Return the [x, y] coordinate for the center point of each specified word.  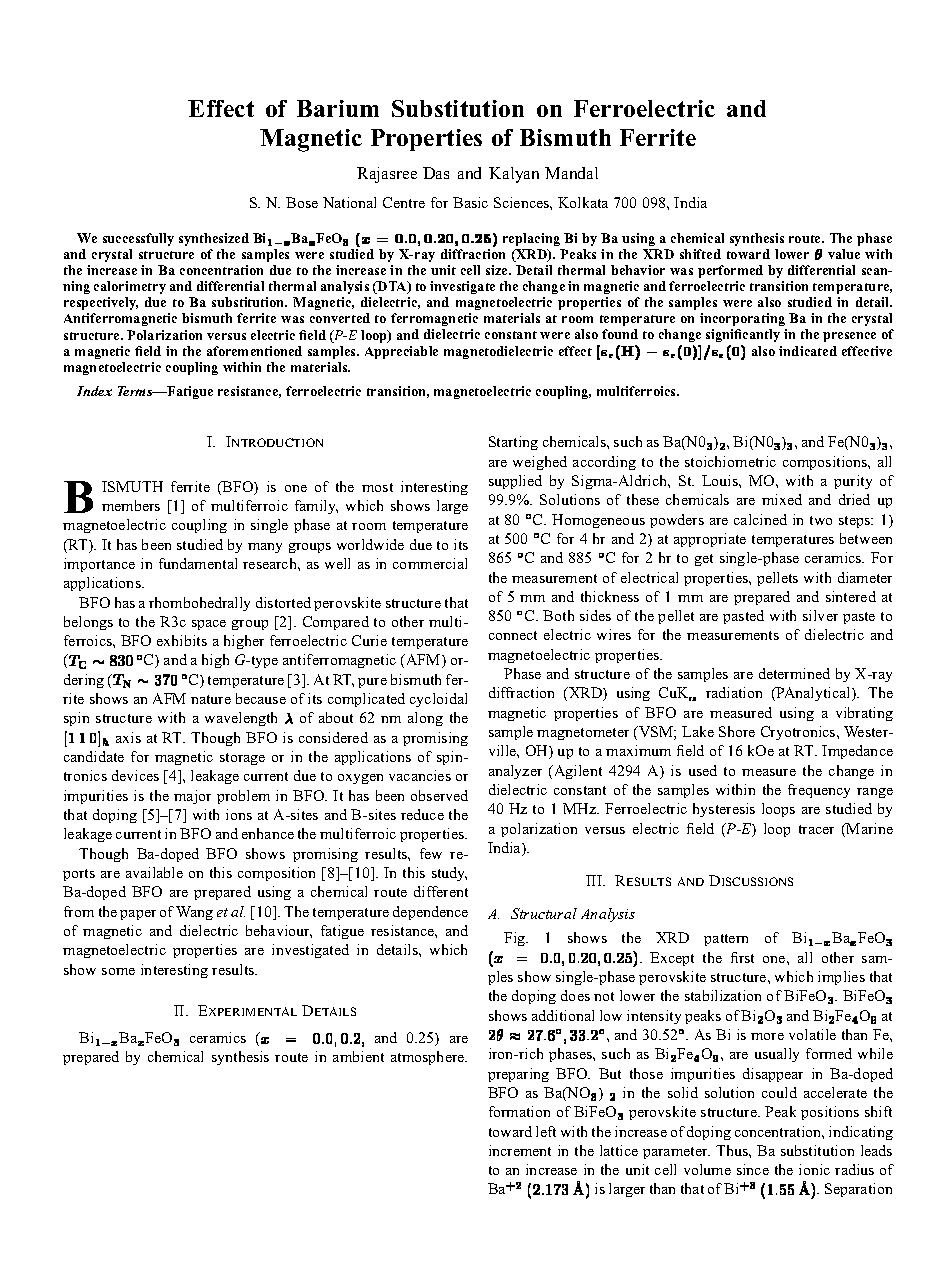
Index [94, 391]
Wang [194, 913]
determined [794, 673]
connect [513, 635]
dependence [430, 913]
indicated [808, 351]
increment [520, 1150]
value [844, 254]
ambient [358, 1056]
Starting [513, 443]
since [753, 1169]
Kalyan [514, 175]
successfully [138, 239]
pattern [726, 940]
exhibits [182, 640]
